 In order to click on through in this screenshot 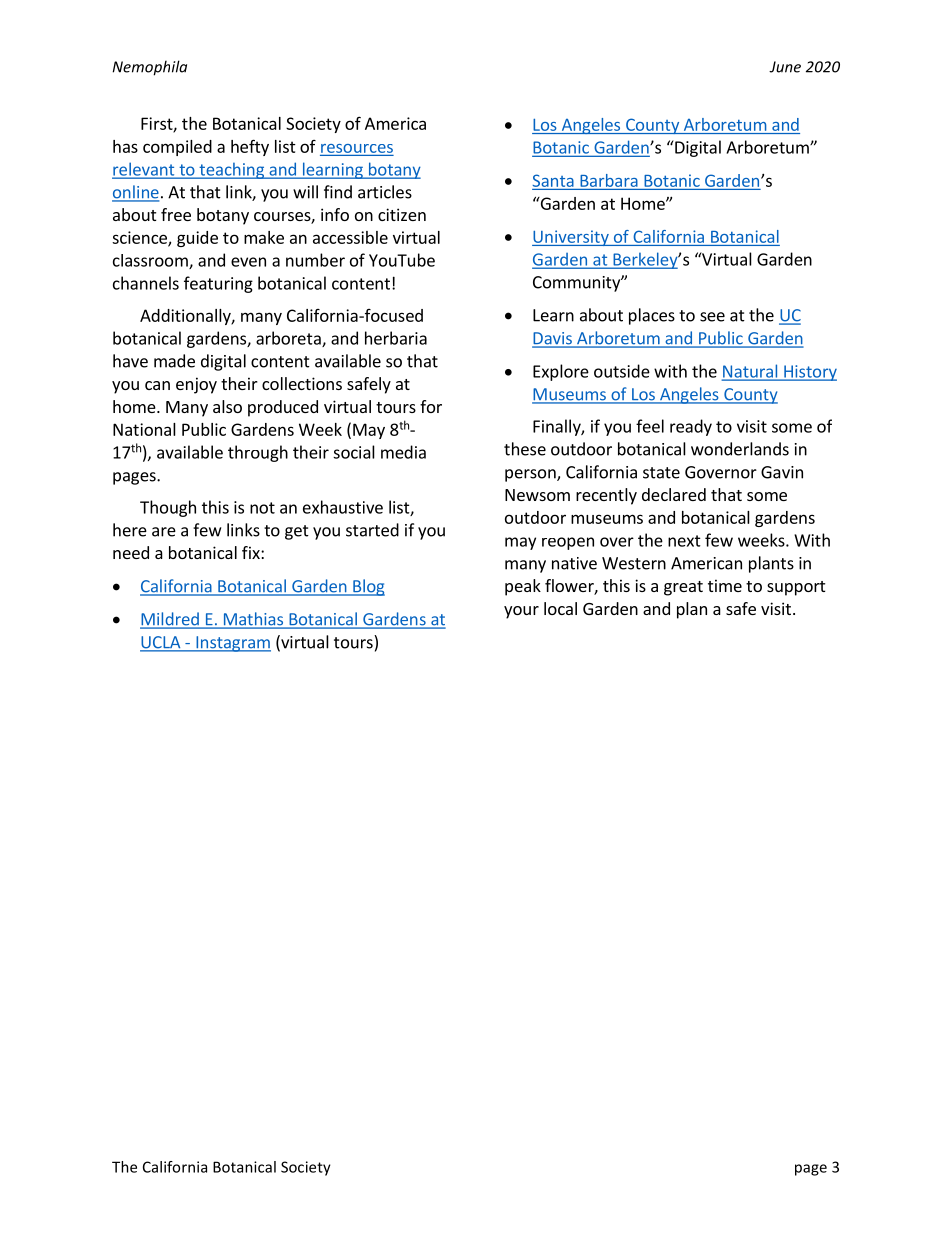, I will do `click(258, 453)`.
